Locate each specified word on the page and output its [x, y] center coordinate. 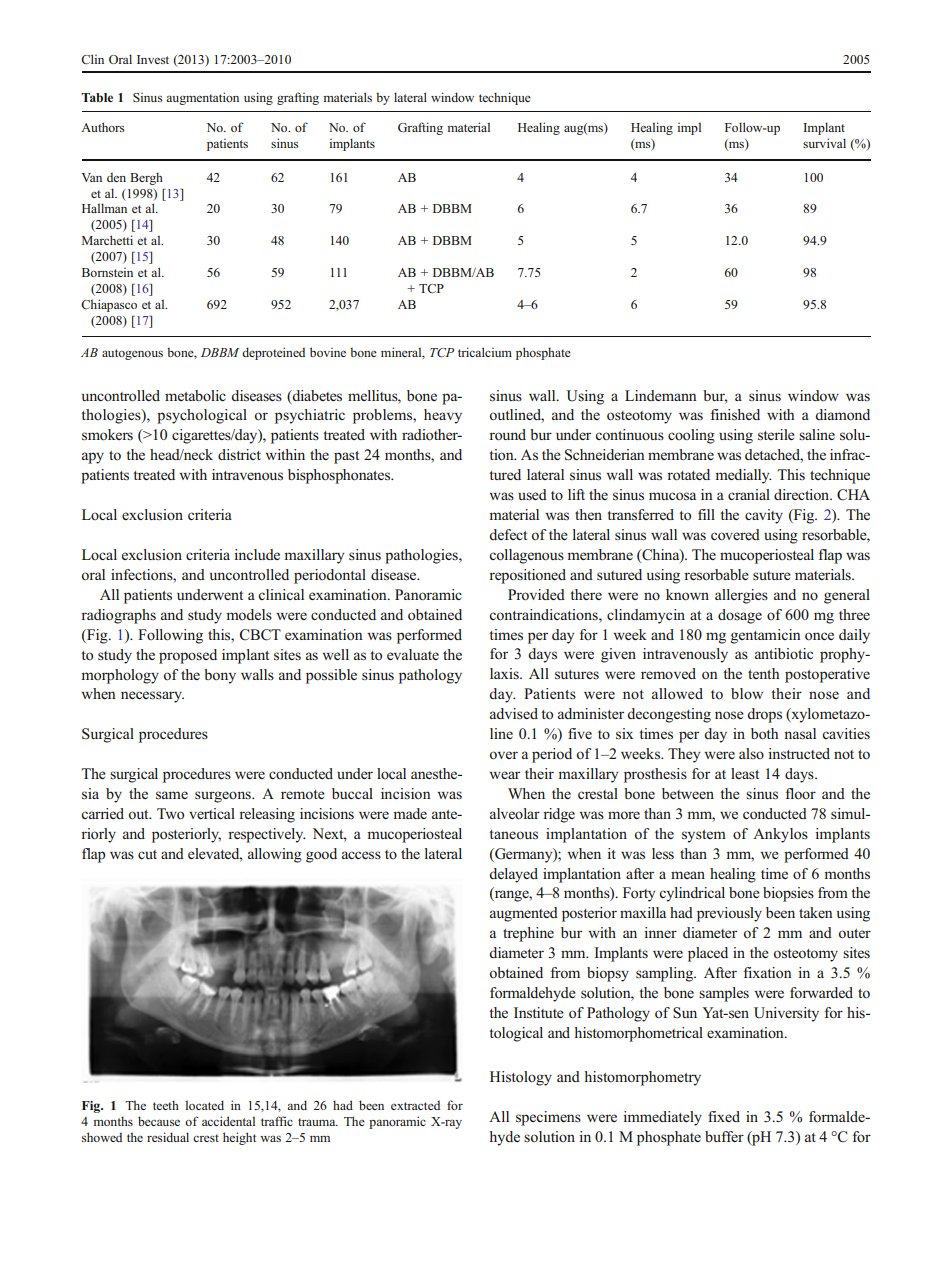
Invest [153, 59]
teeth [166, 1105]
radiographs [118, 616]
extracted [415, 1105]
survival [824, 143]
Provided [536, 594]
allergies [741, 596]
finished [735, 415]
